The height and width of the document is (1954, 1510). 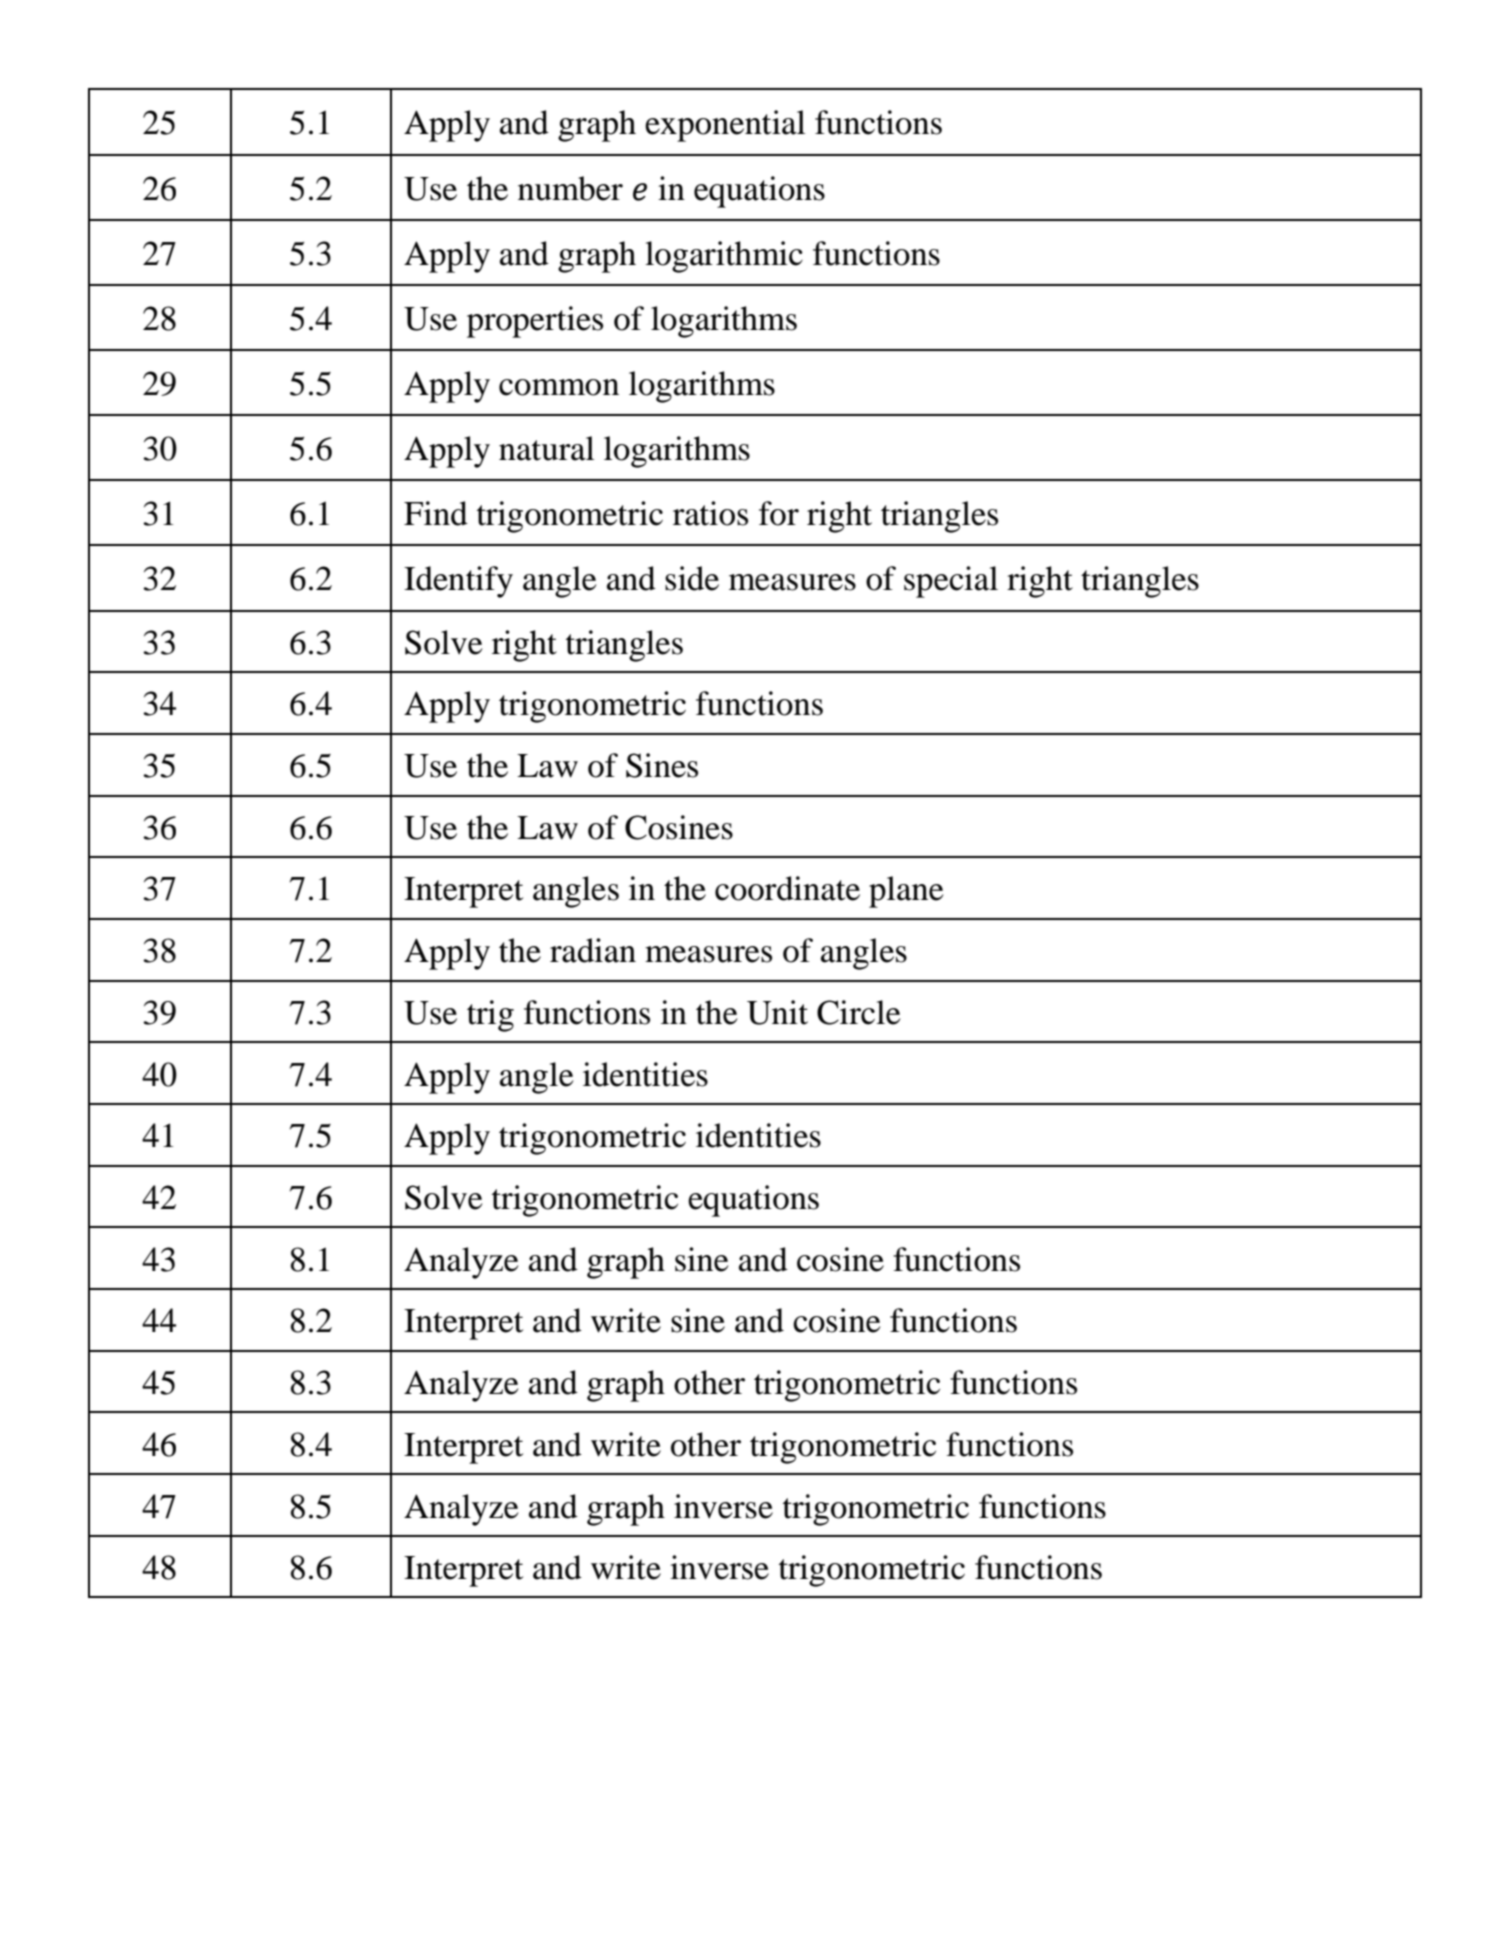 What do you see at coordinates (458, 582) in the document?
I see `Identify` at bounding box center [458, 582].
